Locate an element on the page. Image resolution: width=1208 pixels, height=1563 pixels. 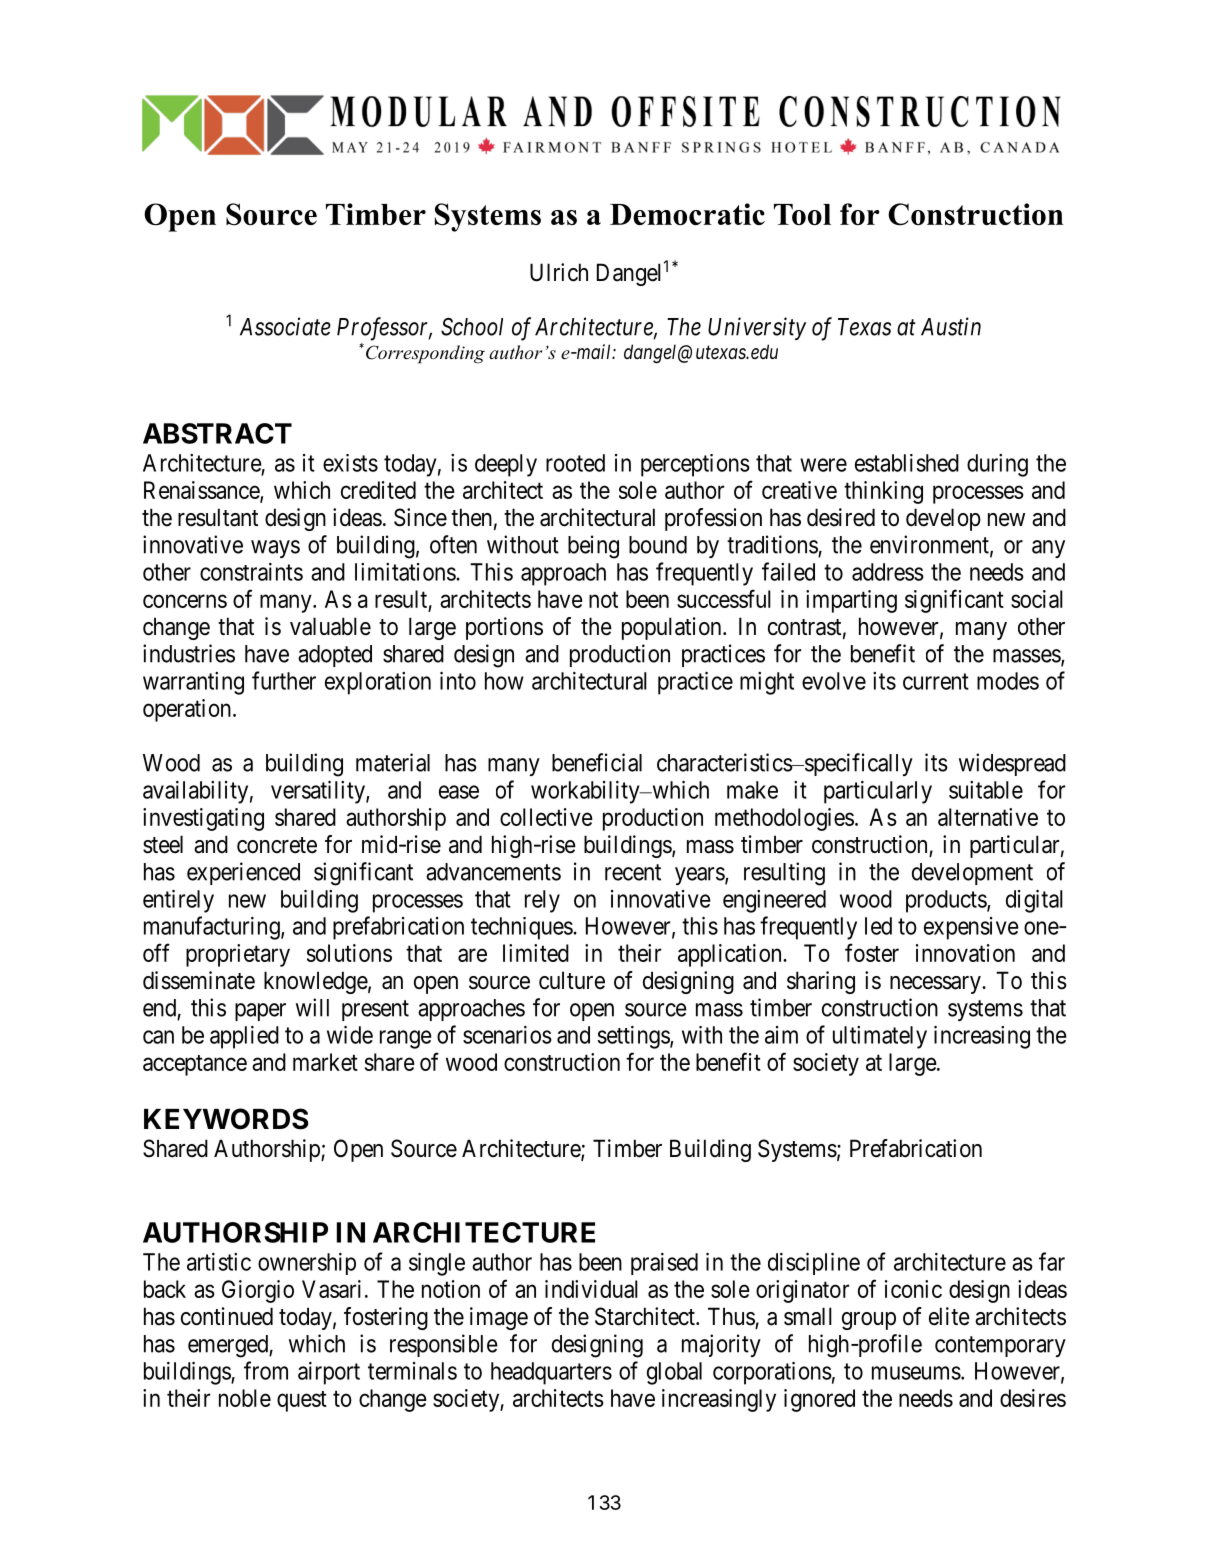
Associate is located at coordinates (285, 326).
